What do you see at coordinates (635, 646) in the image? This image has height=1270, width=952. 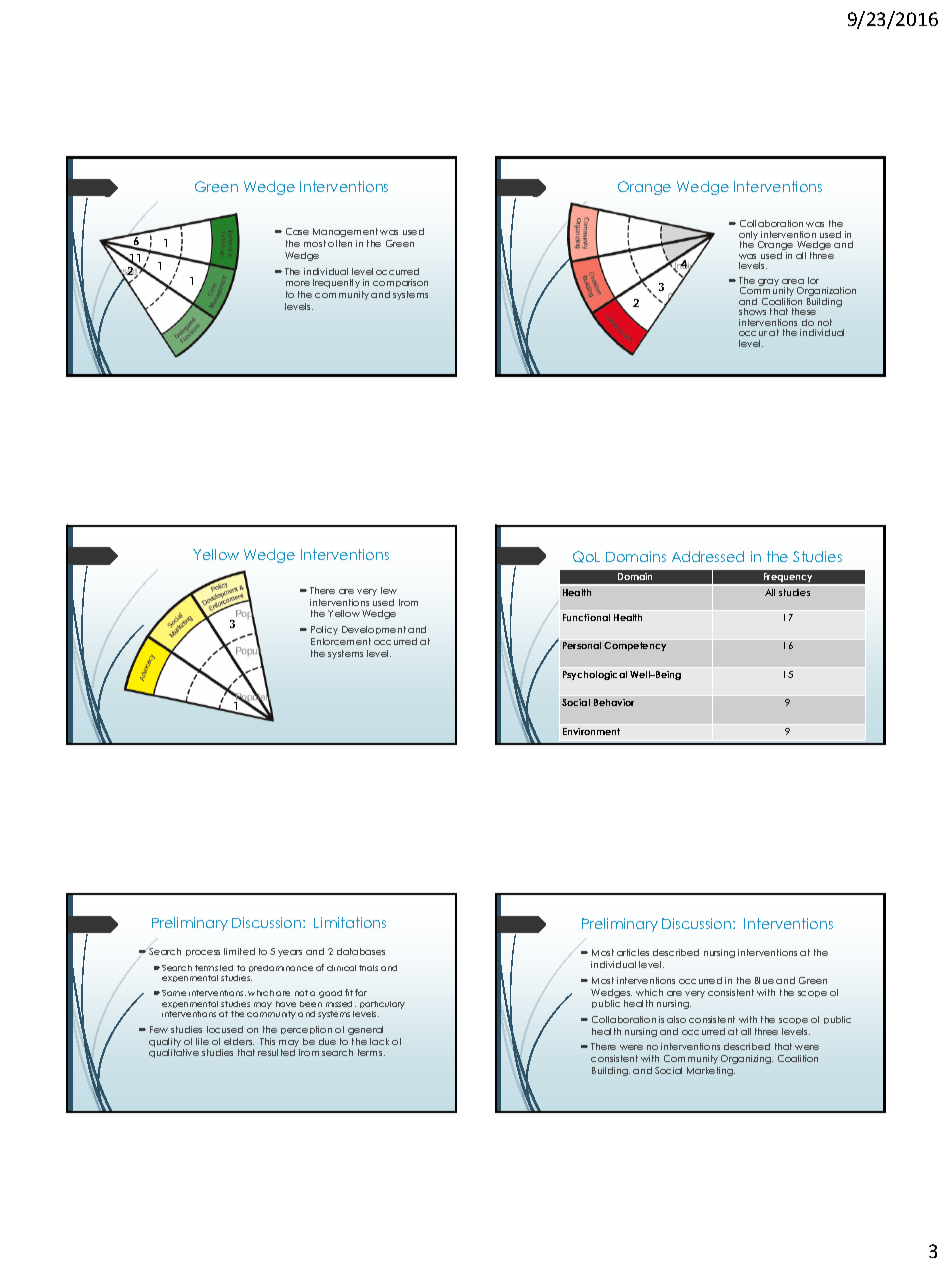 I see `Competency` at bounding box center [635, 646].
